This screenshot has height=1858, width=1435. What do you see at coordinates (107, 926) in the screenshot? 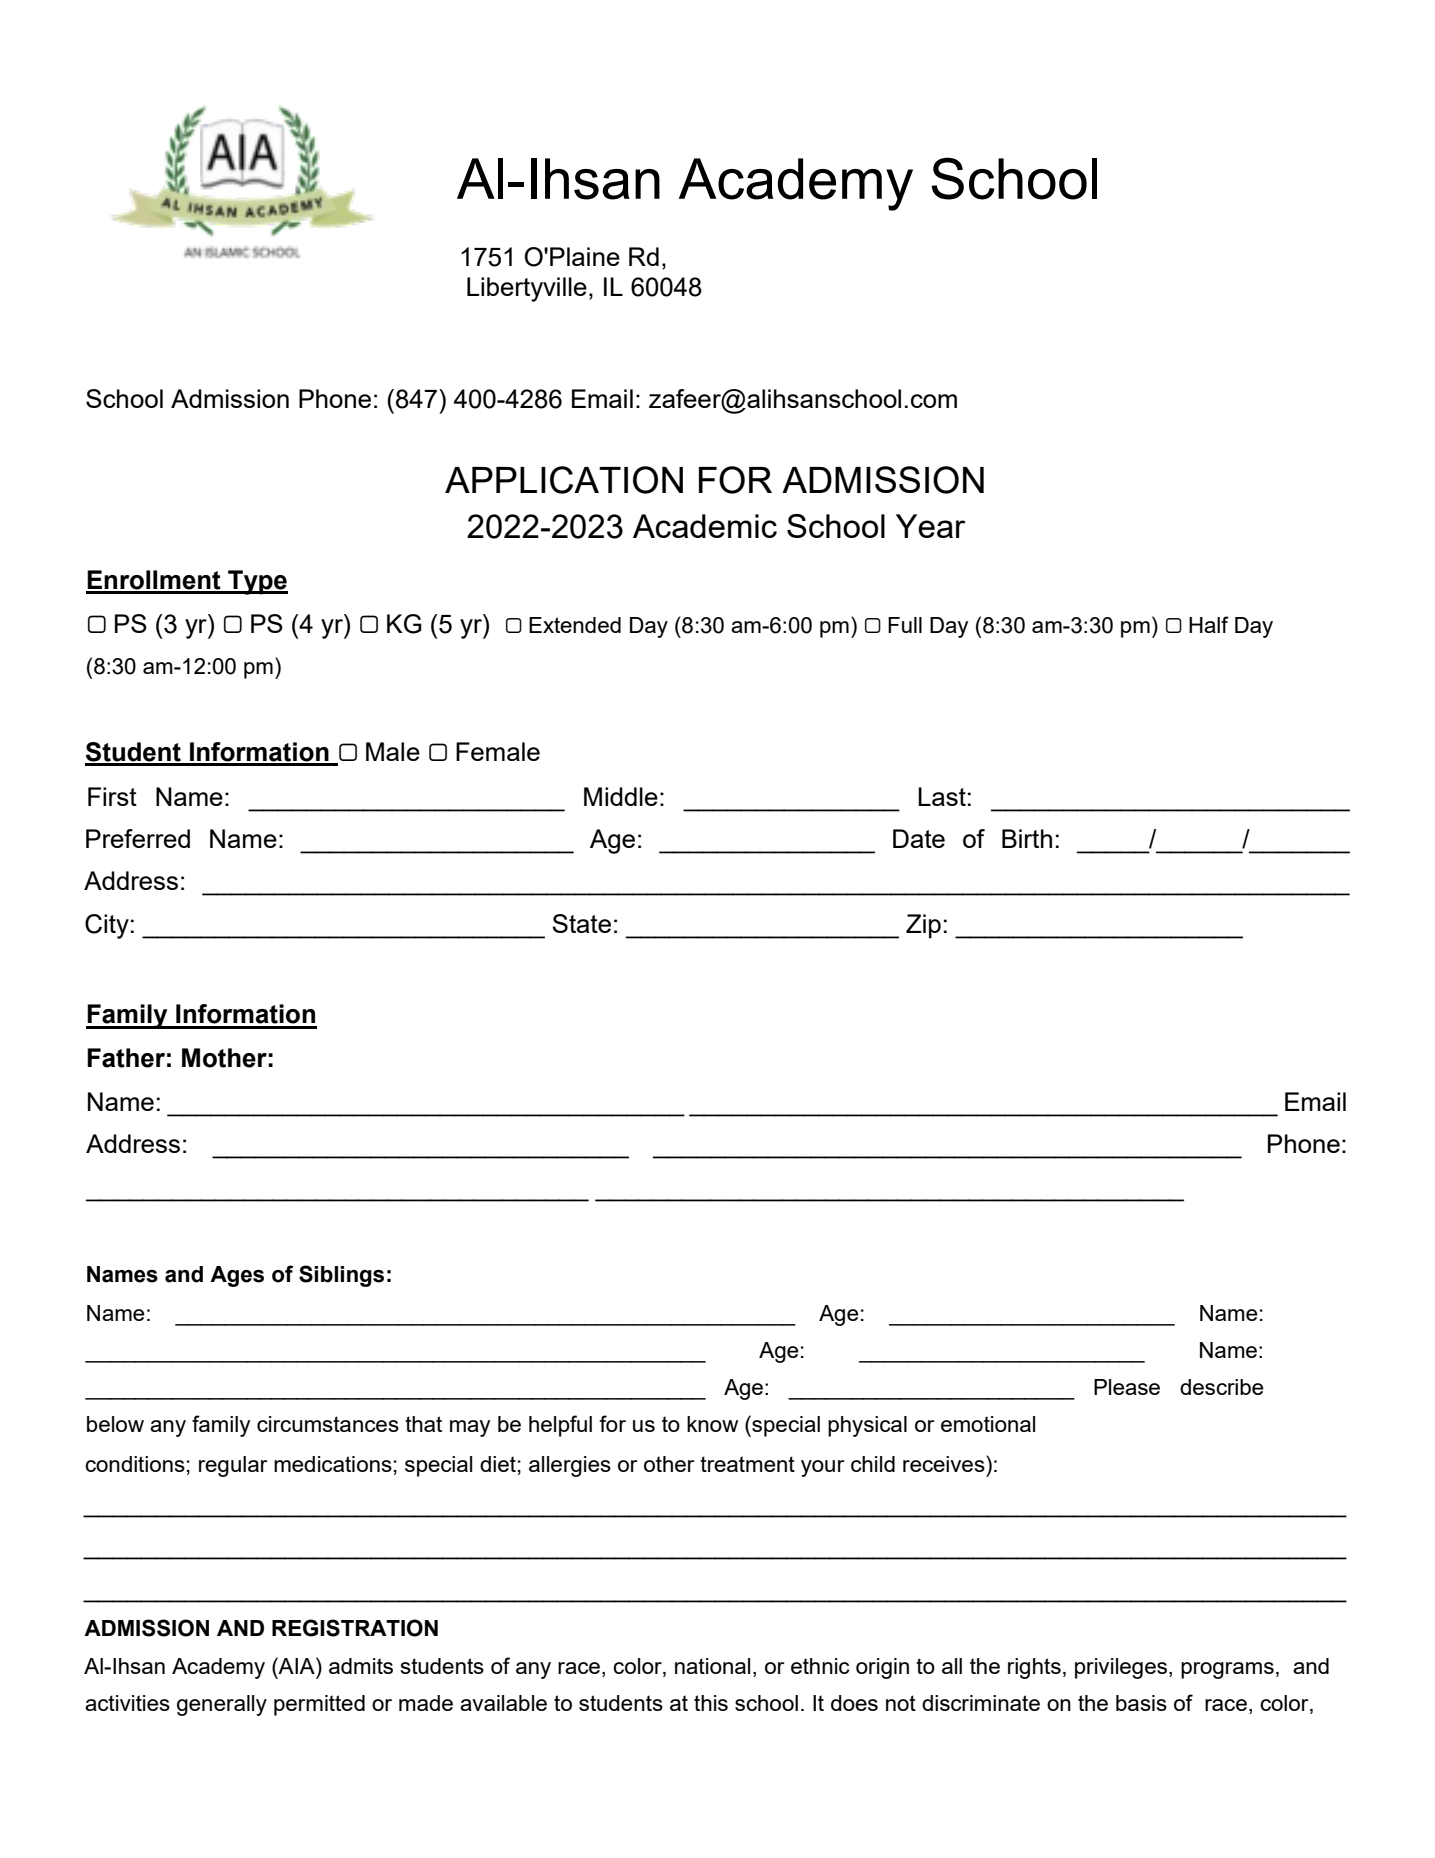
I see `City` at bounding box center [107, 926].
